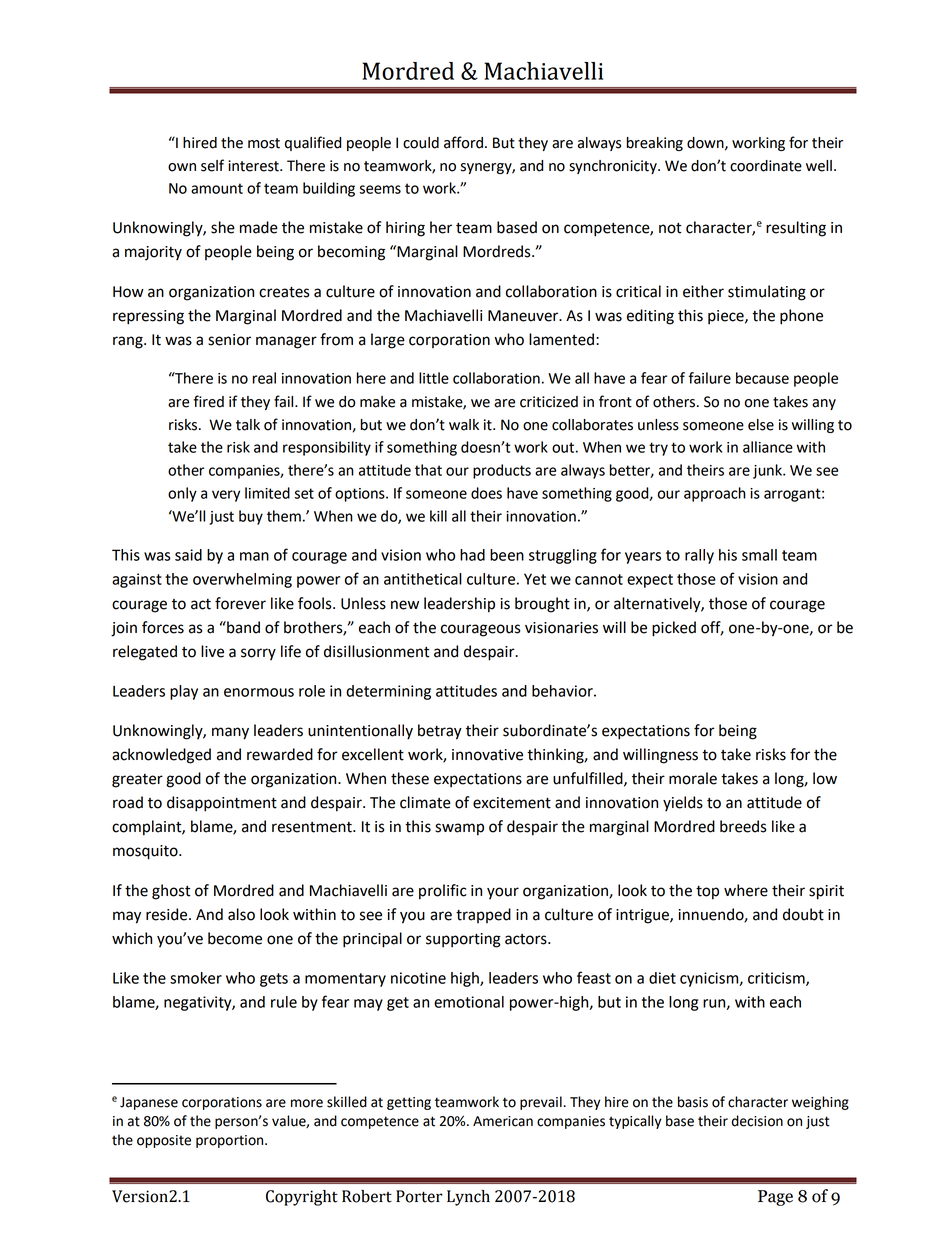 This image has width=952, height=1233. What do you see at coordinates (674, 629) in the image?
I see `picked` at bounding box center [674, 629].
